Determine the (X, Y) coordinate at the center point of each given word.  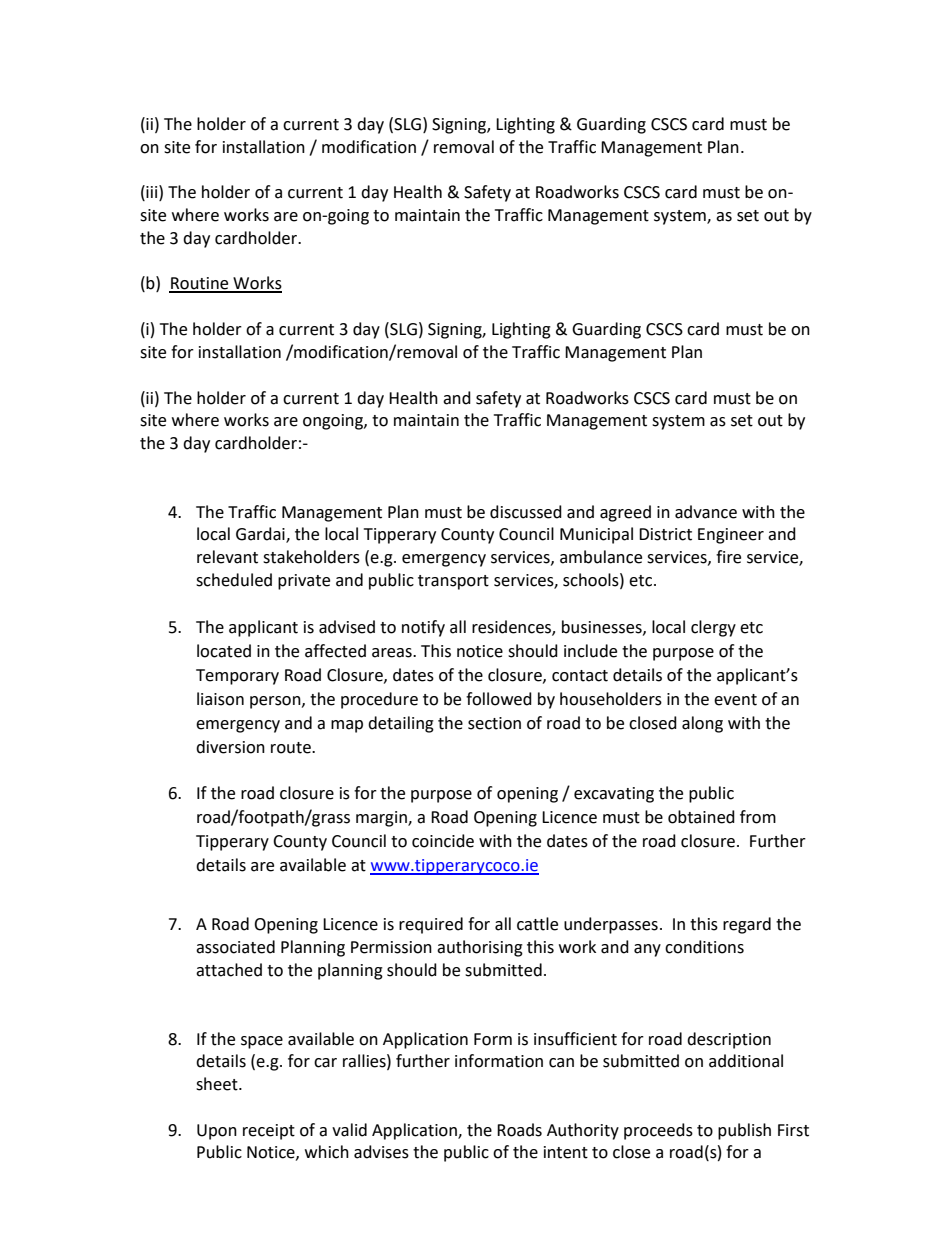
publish (744, 1131)
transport (453, 582)
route (292, 748)
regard (747, 925)
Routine (200, 284)
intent (566, 1152)
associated (235, 947)
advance (706, 512)
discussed (526, 512)
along (702, 724)
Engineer (731, 536)
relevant (227, 557)
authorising (480, 948)
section (494, 723)
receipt (269, 1132)
